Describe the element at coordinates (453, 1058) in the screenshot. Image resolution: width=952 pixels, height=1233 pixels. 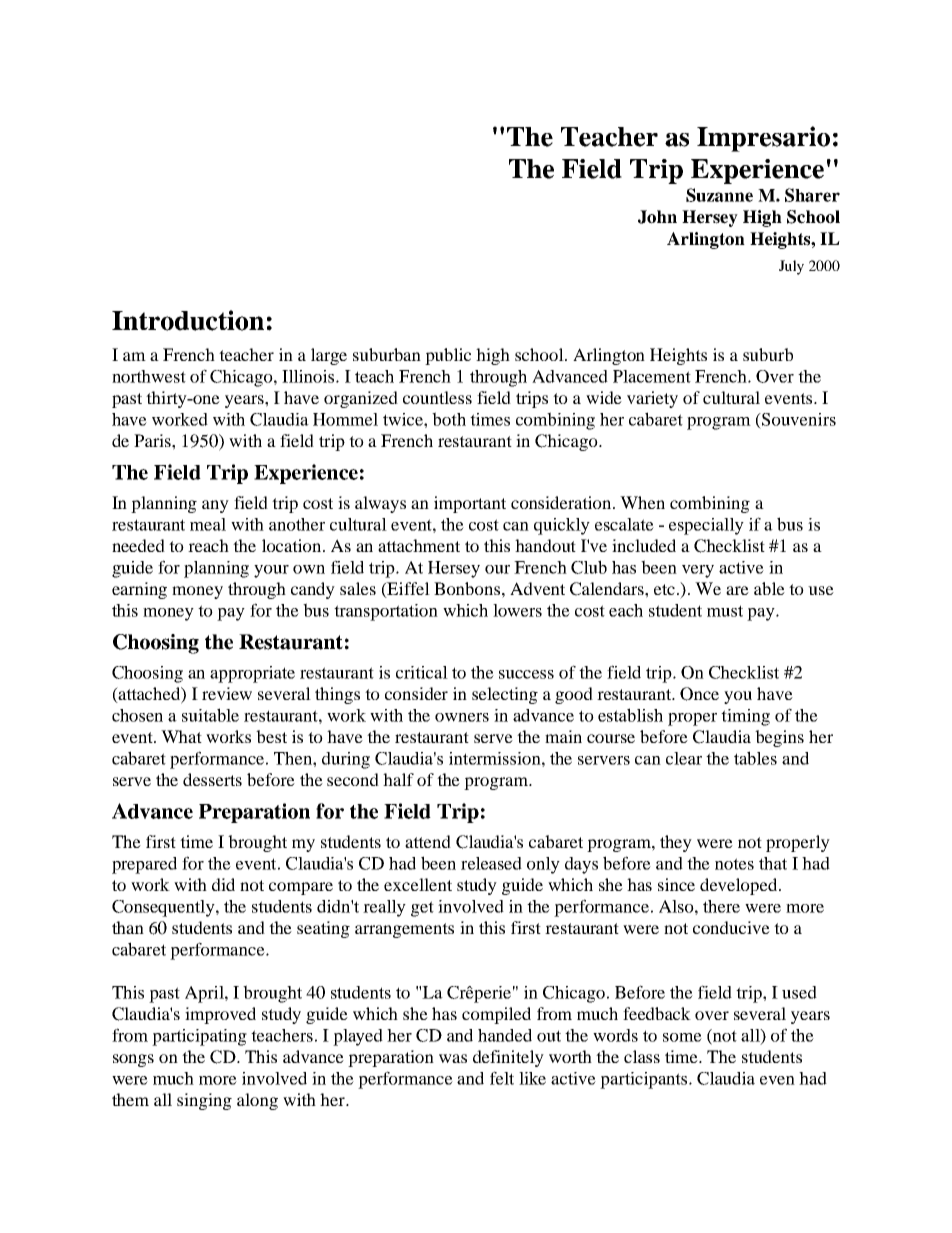
I see `was` at that location.
